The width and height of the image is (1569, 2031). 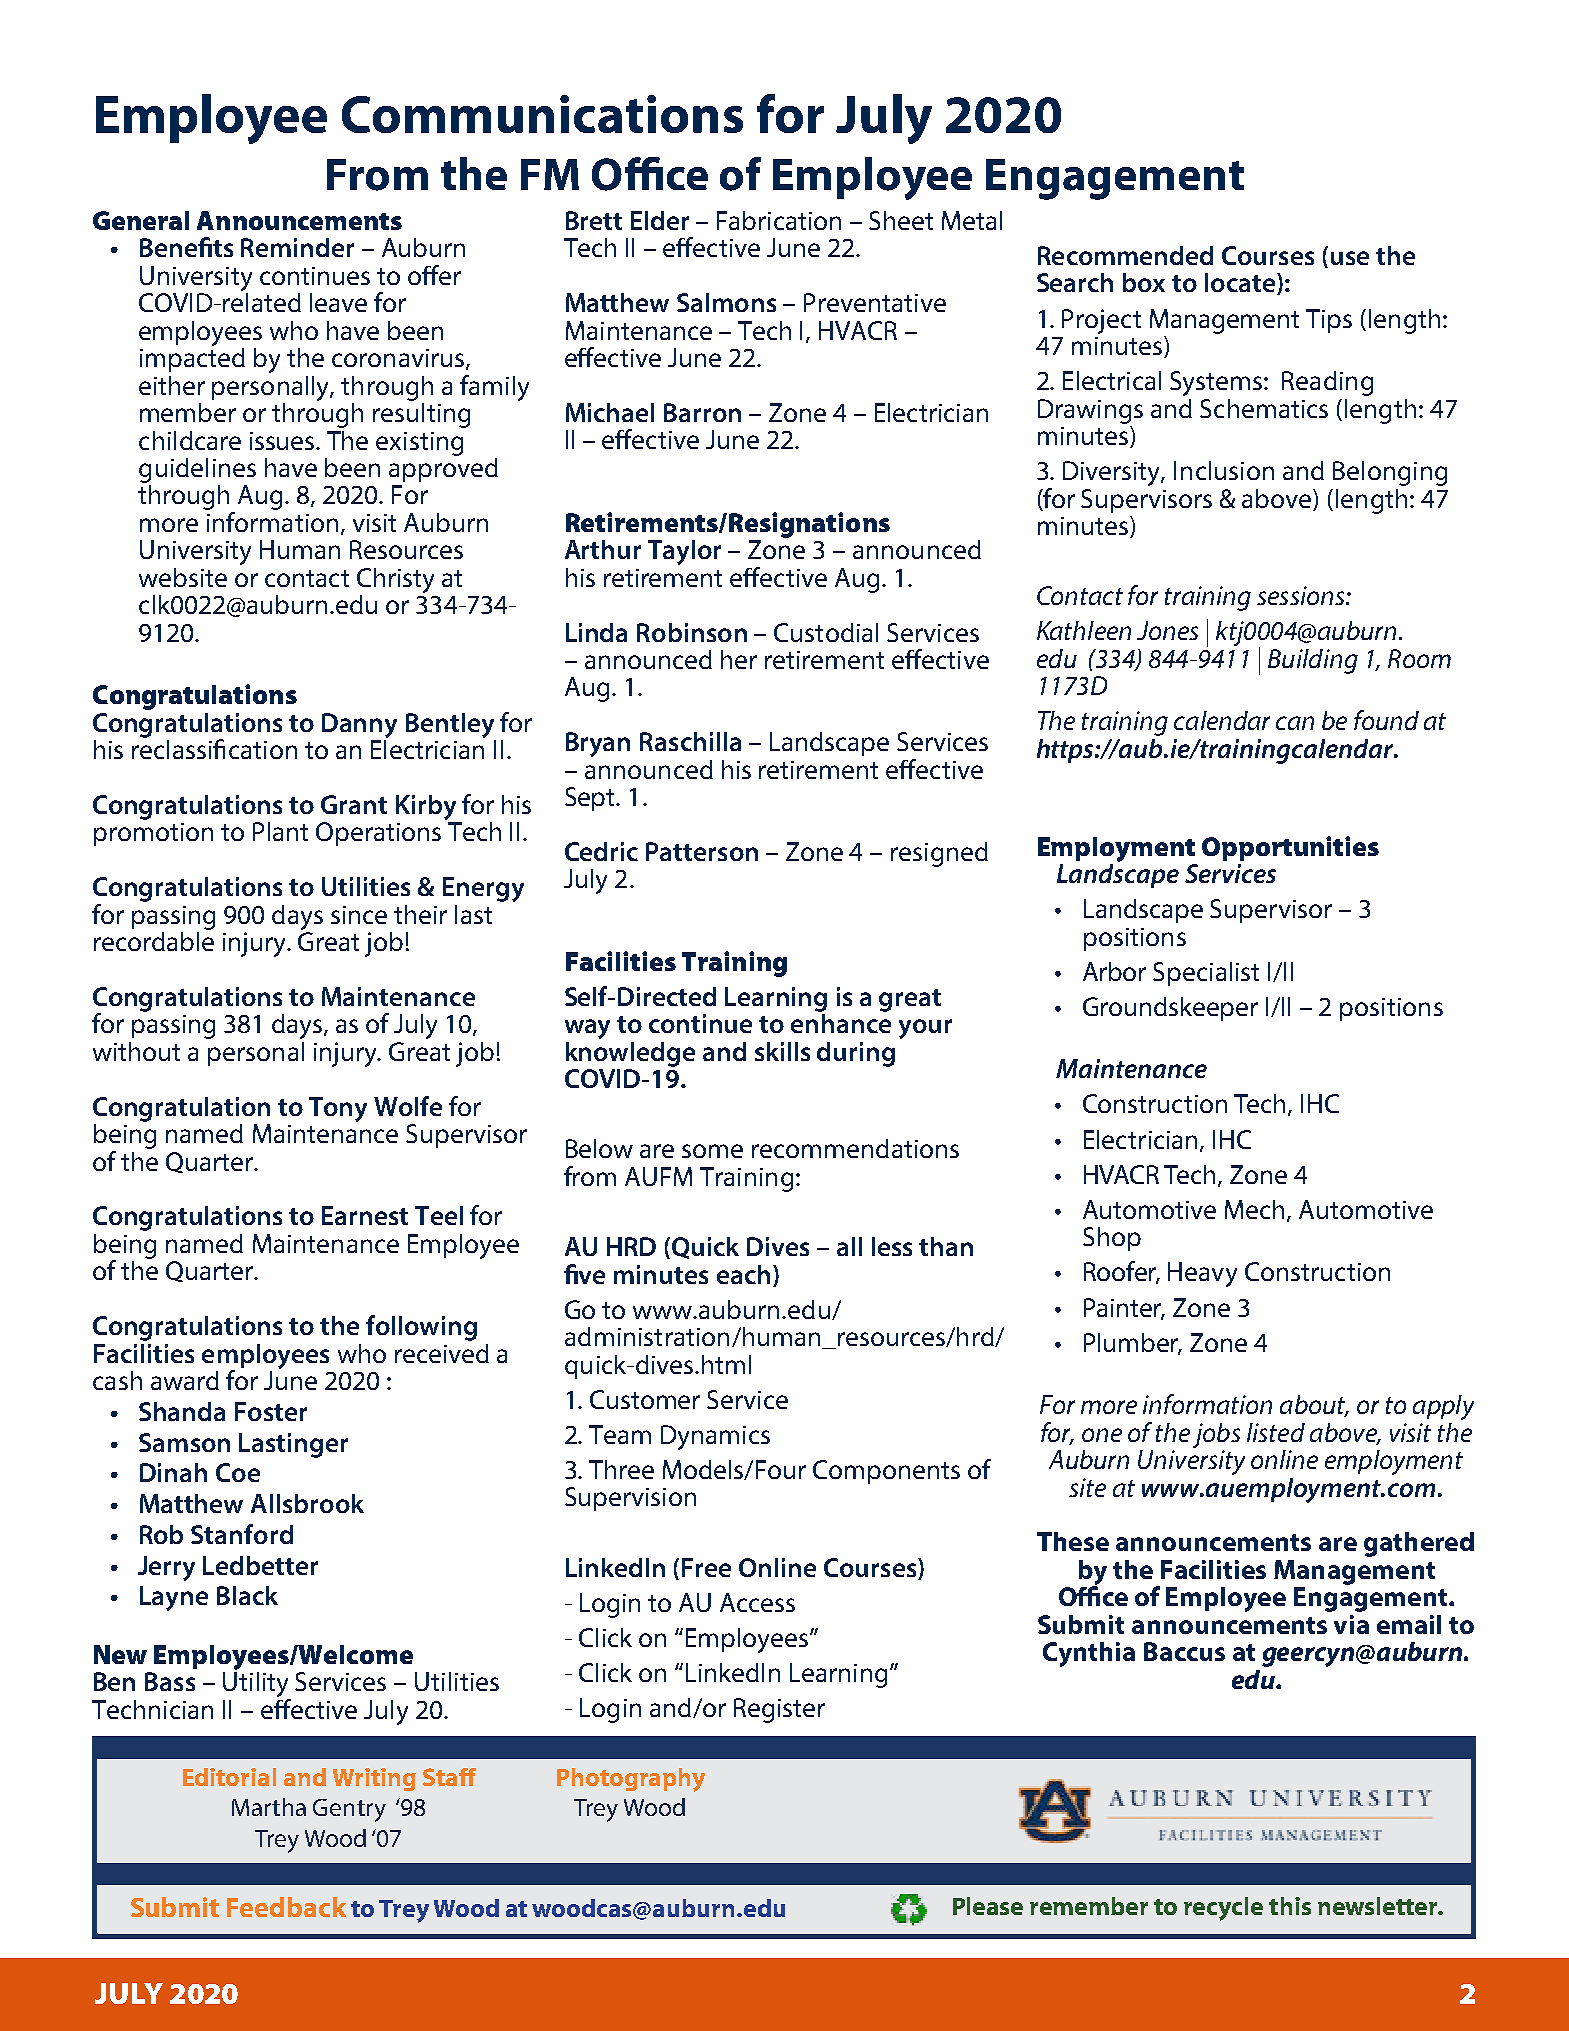 I want to click on Fabrication, so click(x=779, y=220).
